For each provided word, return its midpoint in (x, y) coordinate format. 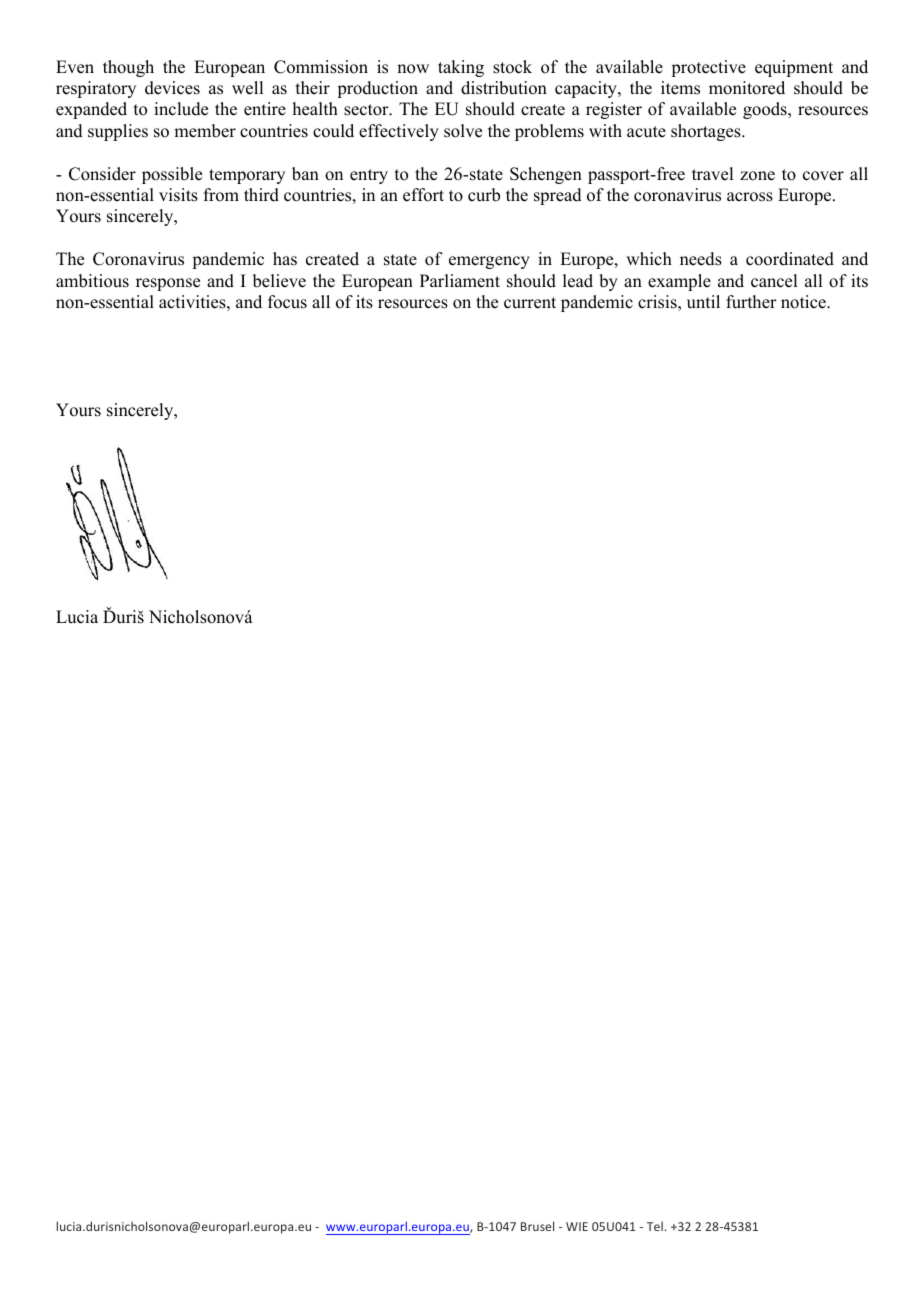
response (168, 284)
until (703, 302)
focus (287, 302)
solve (463, 131)
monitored (747, 88)
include (181, 109)
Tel (655, 1226)
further (751, 302)
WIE (577, 1226)
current (530, 303)
